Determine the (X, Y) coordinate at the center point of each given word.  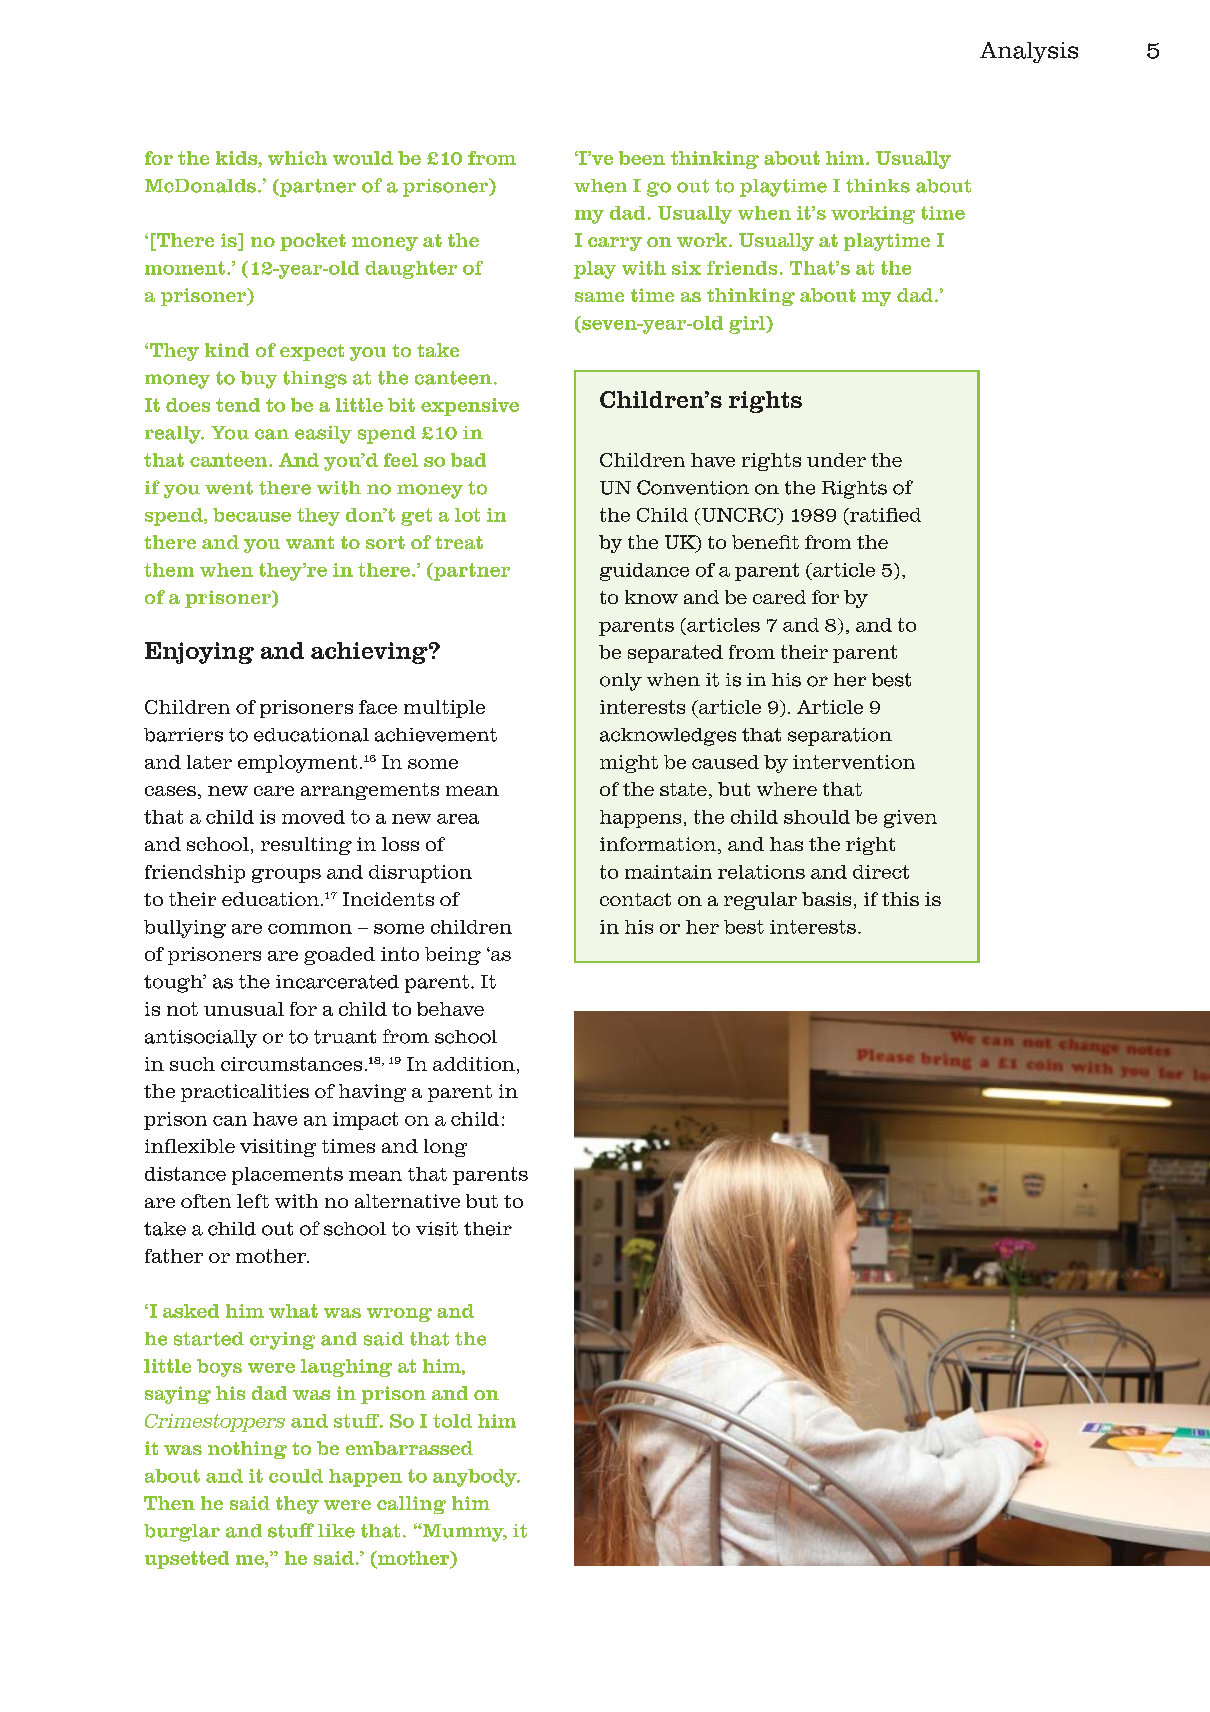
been (642, 158)
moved (313, 817)
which (297, 158)
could (296, 1476)
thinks (878, 186)
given (910, 819)
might (629, 764)
